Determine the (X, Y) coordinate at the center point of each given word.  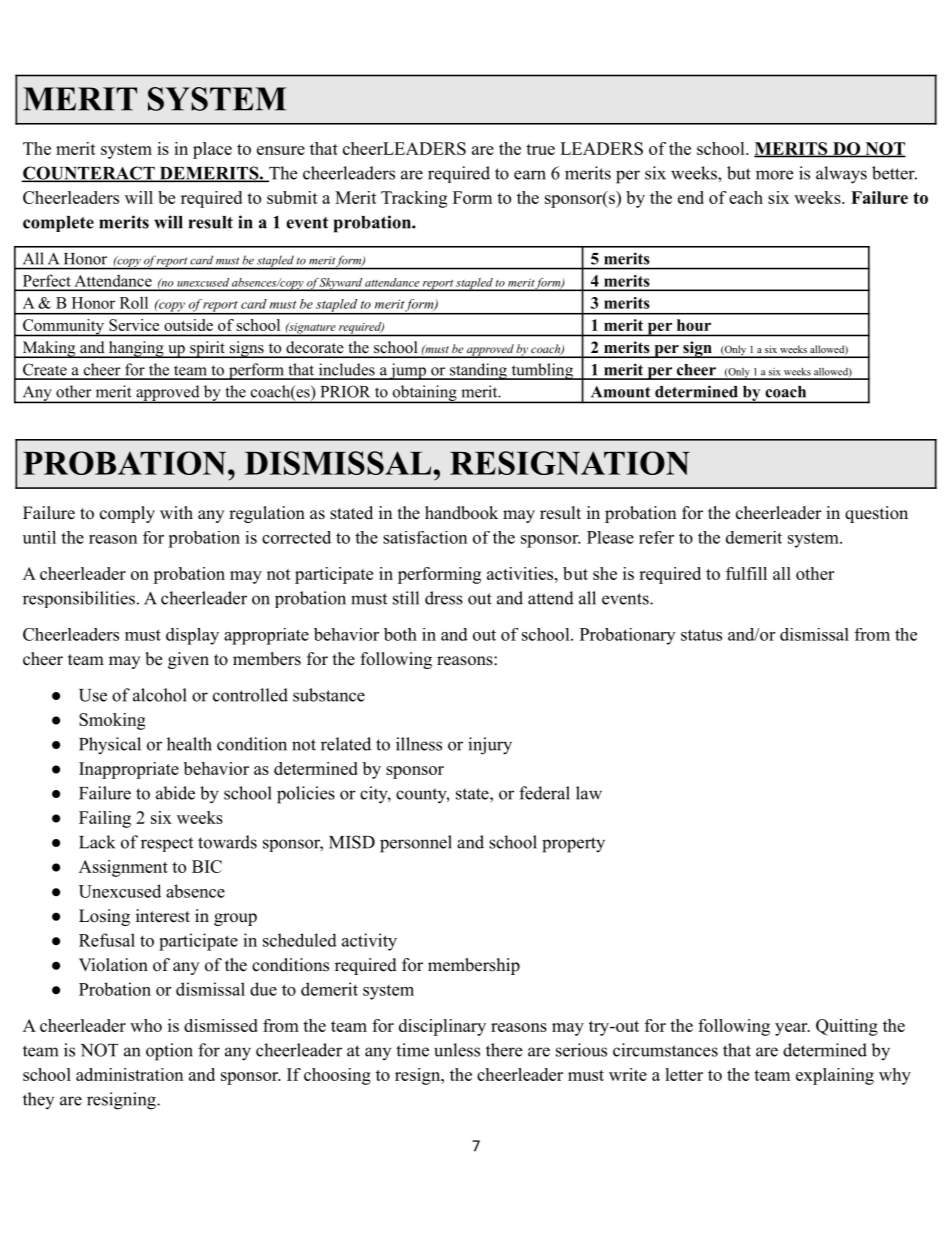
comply (127, 514)
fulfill (746, 573)
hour (694, 325)
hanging (136, 349)
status (701, 635)
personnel (416, 844)
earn (530, 175)
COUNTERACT (89, 174)
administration (129, 1074)
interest (163, 916)
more (774, 175)
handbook (461, 513)
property (573, 845)
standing (478, 371)
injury (490, 746)
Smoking (112, 721)
